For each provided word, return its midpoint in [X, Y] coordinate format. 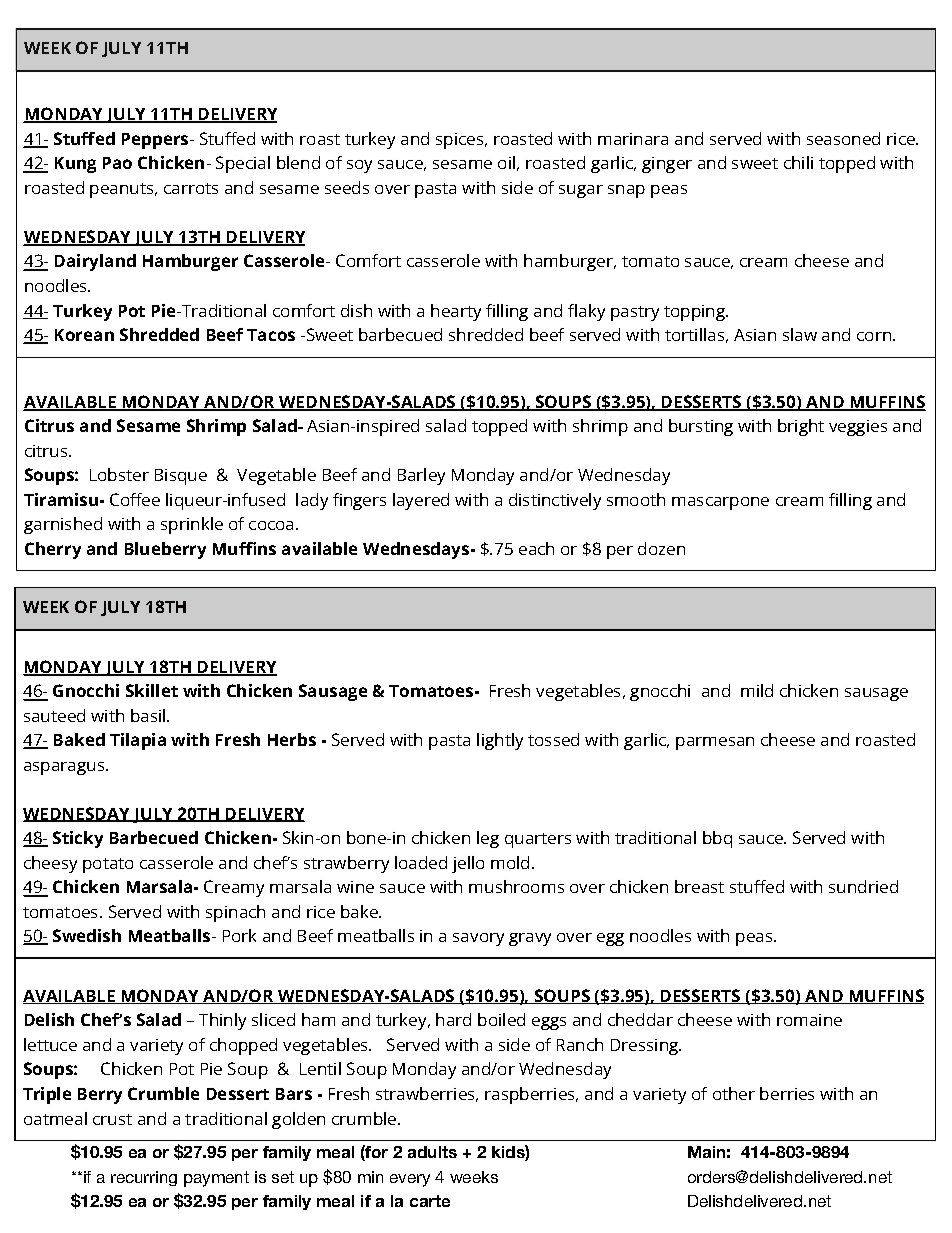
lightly [500, 741]
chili [798, 162]
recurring [144, 1178]
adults [432, 1152]
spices [461, 141]
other [734, 1093]
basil [148, 715]
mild [757, 690]
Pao [117, 163]
